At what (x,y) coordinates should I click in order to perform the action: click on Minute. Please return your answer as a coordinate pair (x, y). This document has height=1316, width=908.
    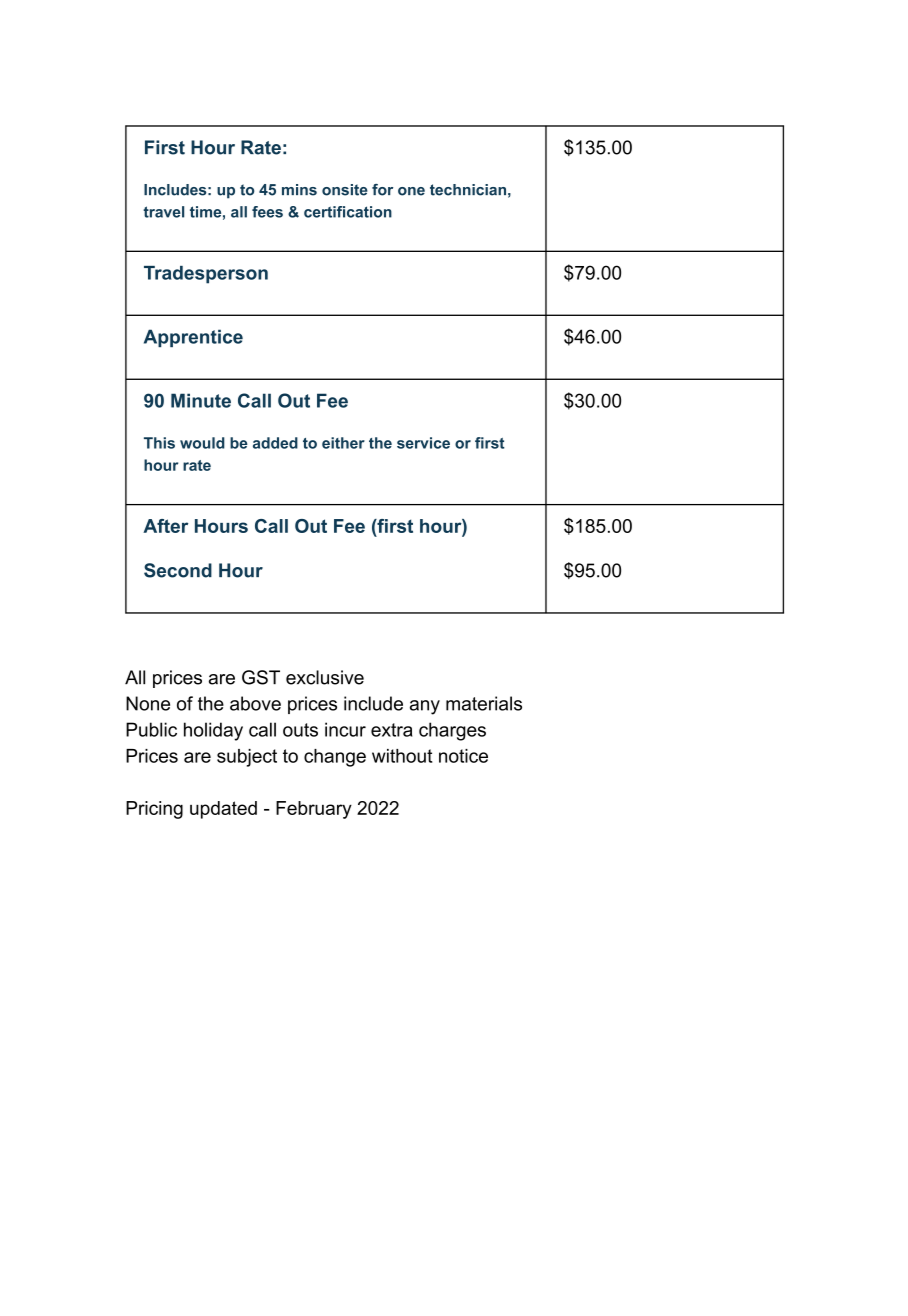
    Looking at the image, I should click on (201, 400).
